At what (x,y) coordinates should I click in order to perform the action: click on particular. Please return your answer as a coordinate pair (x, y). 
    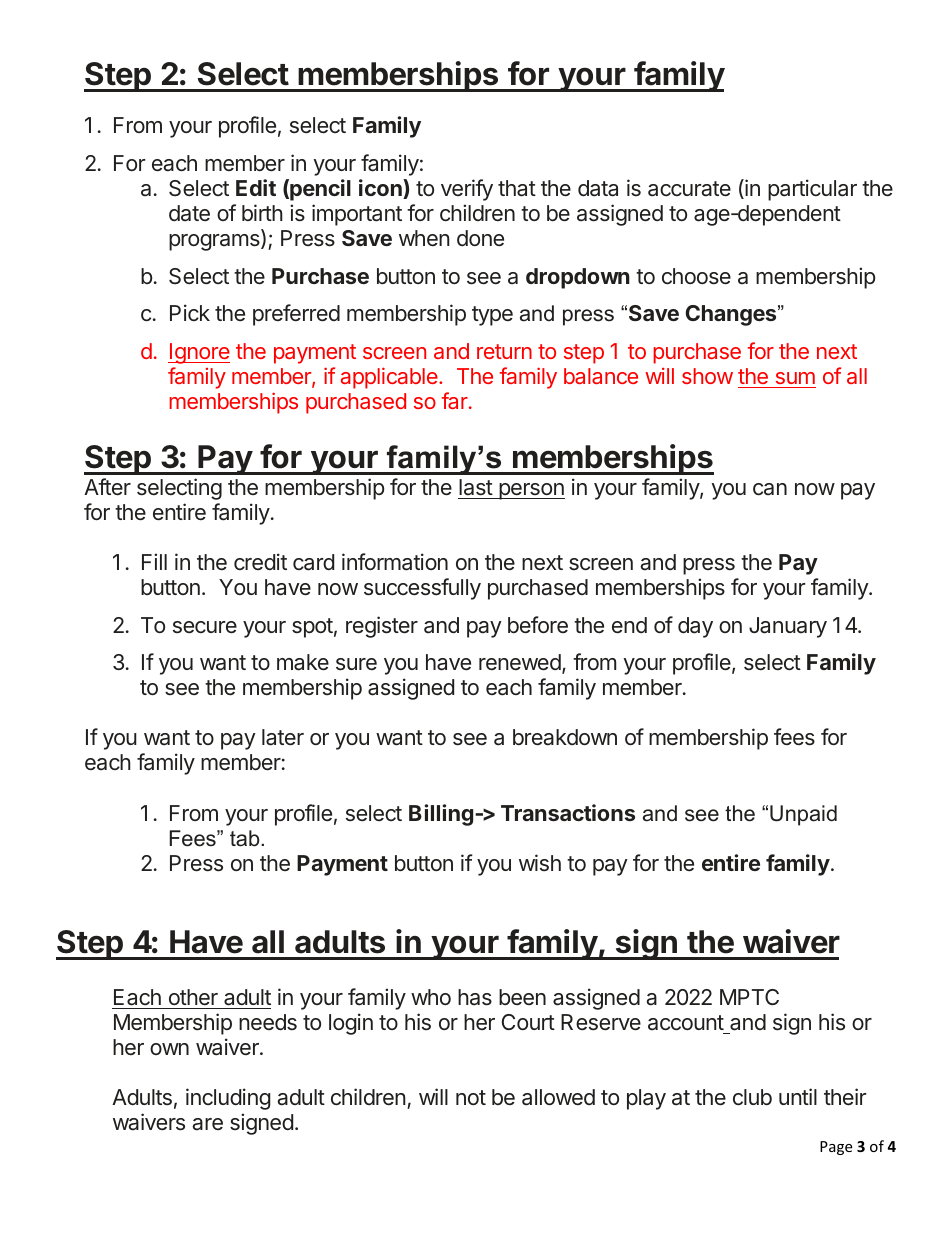
    Looking at the image, I should click on (812, 190).
